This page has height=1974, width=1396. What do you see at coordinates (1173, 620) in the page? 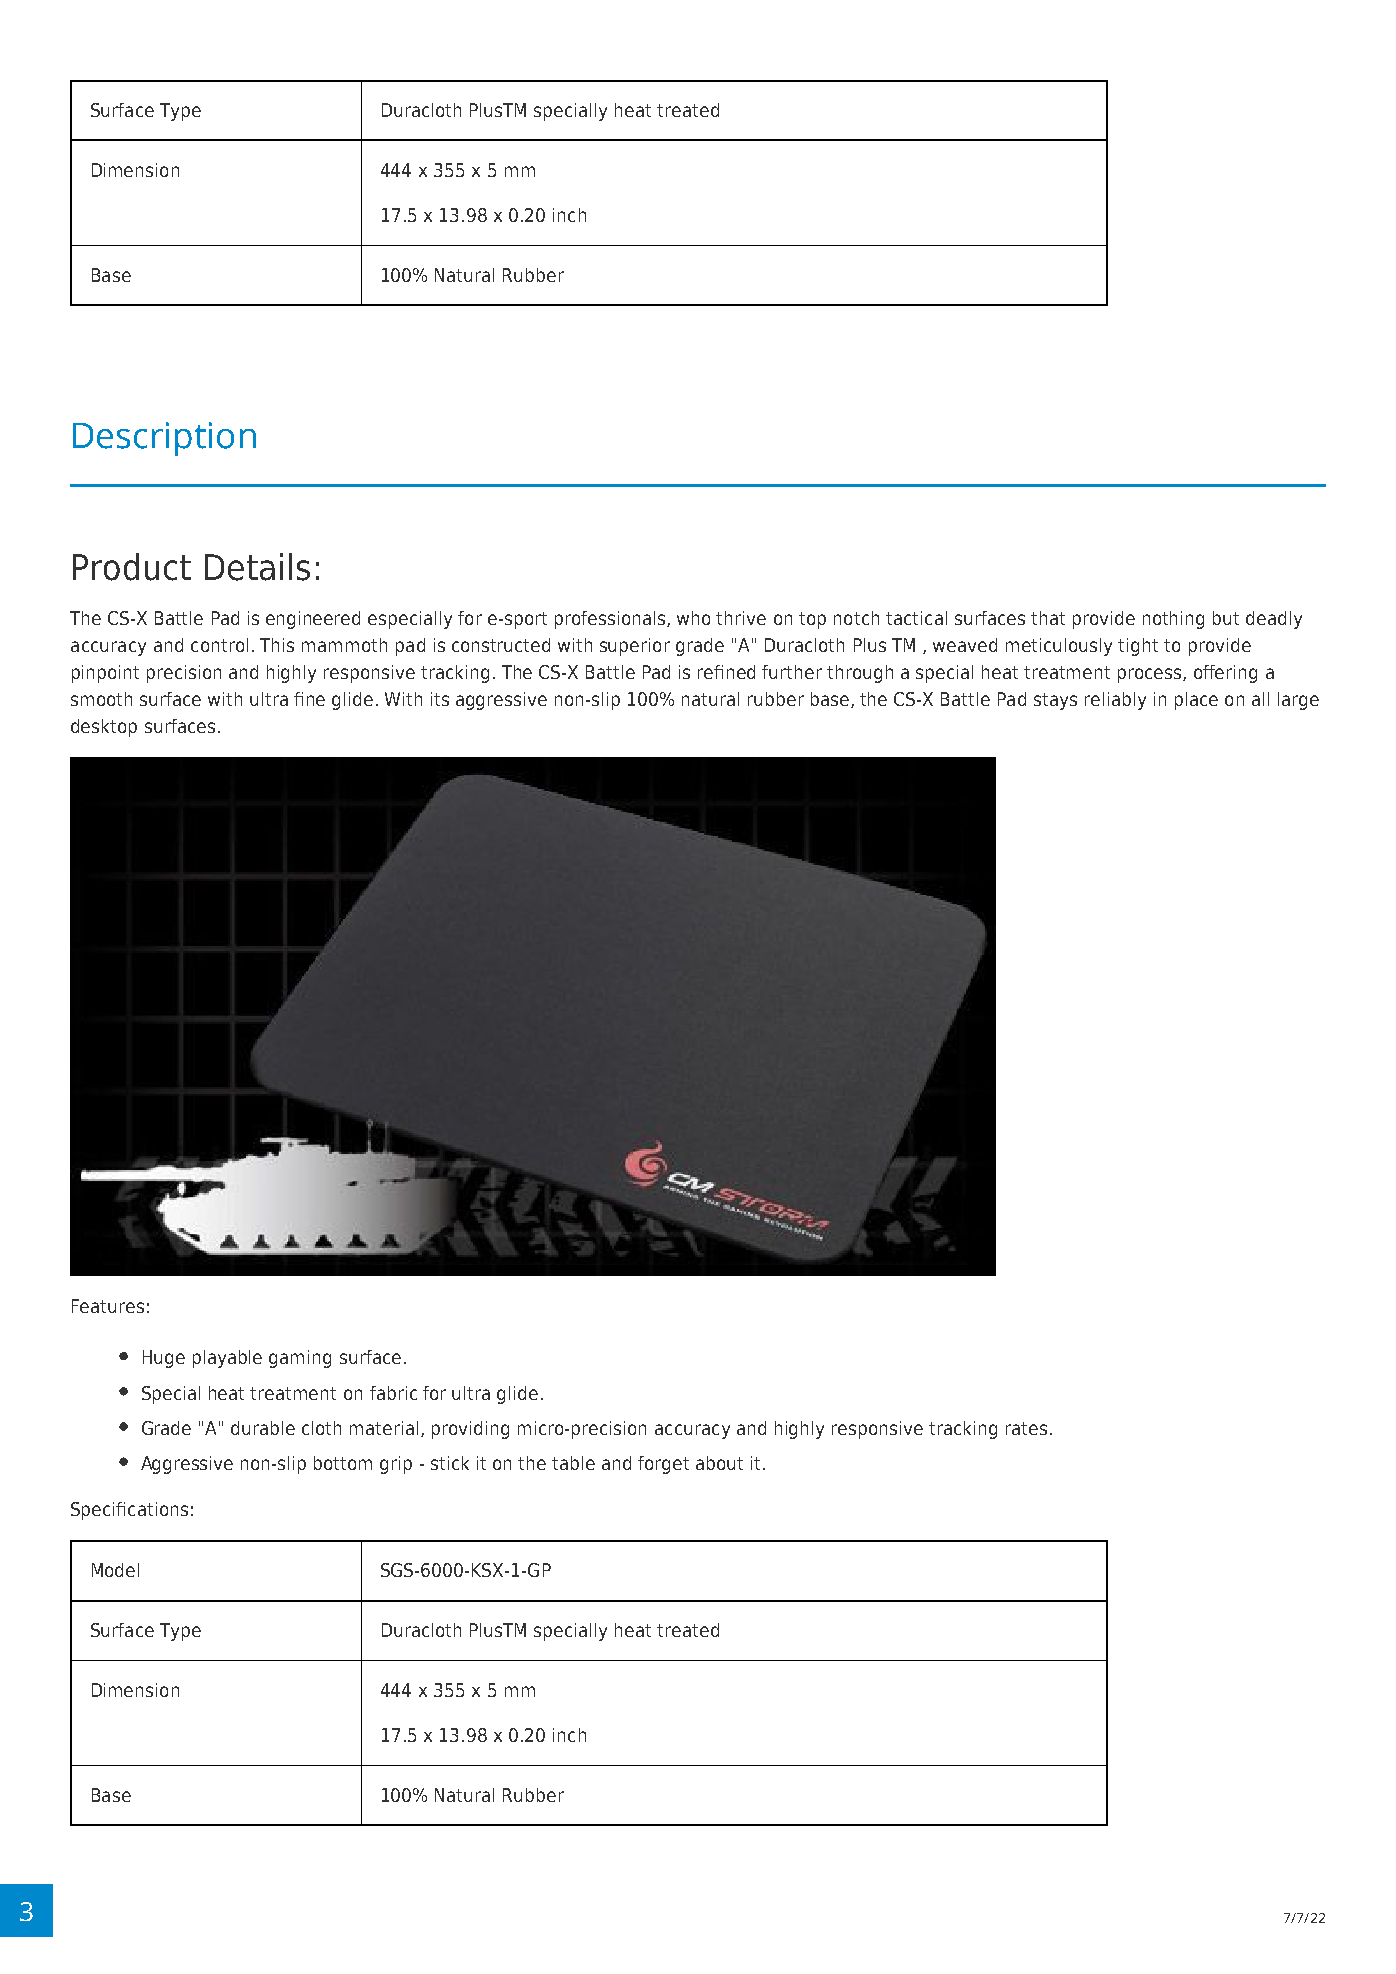
I see `nothing` at bounding box center [1173, 620].
